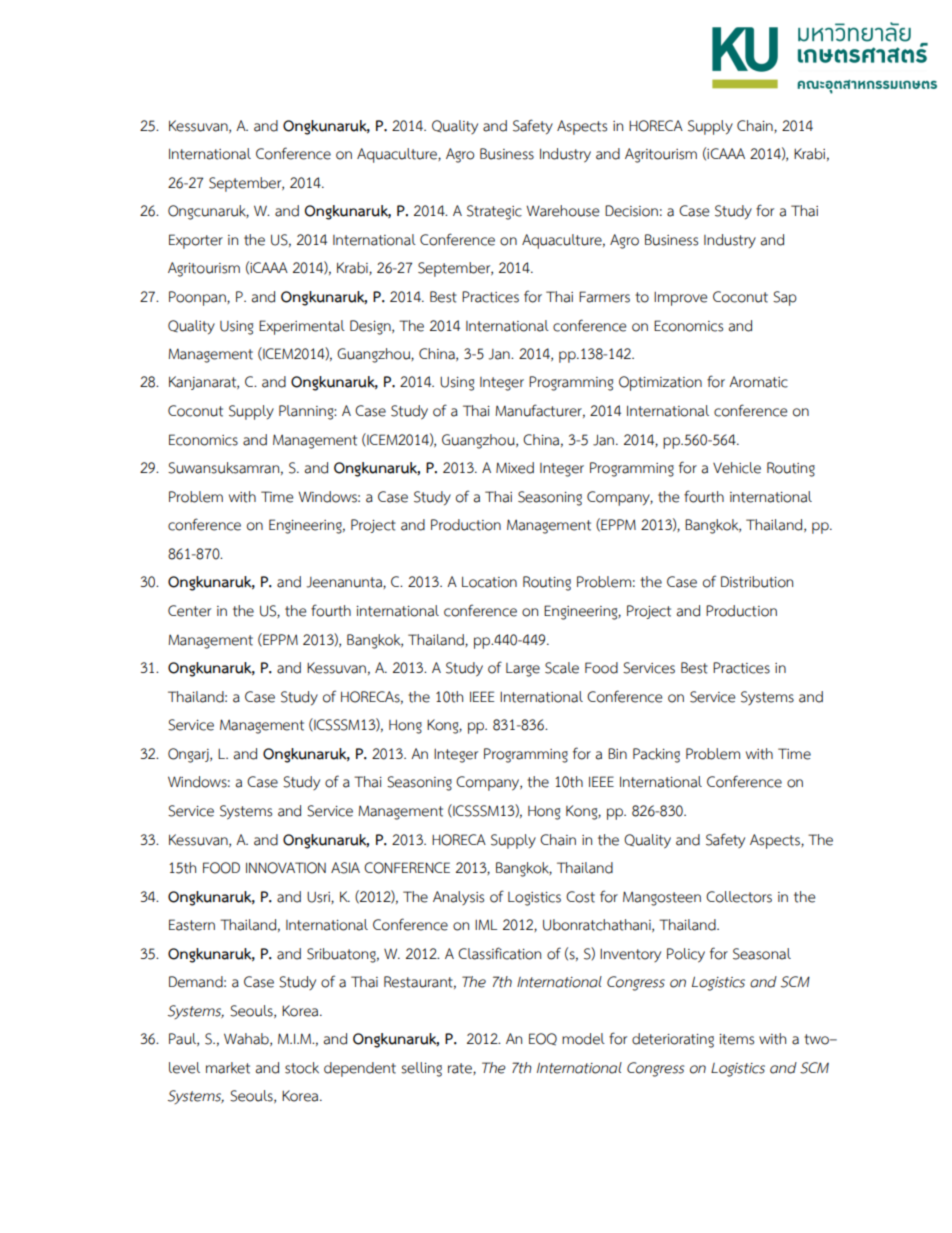 The image size is (952, 1233). What do you see at coordinates (543, 1039) in the screenshot?
I see `EOQ` at bounding box center [543, 1039].
